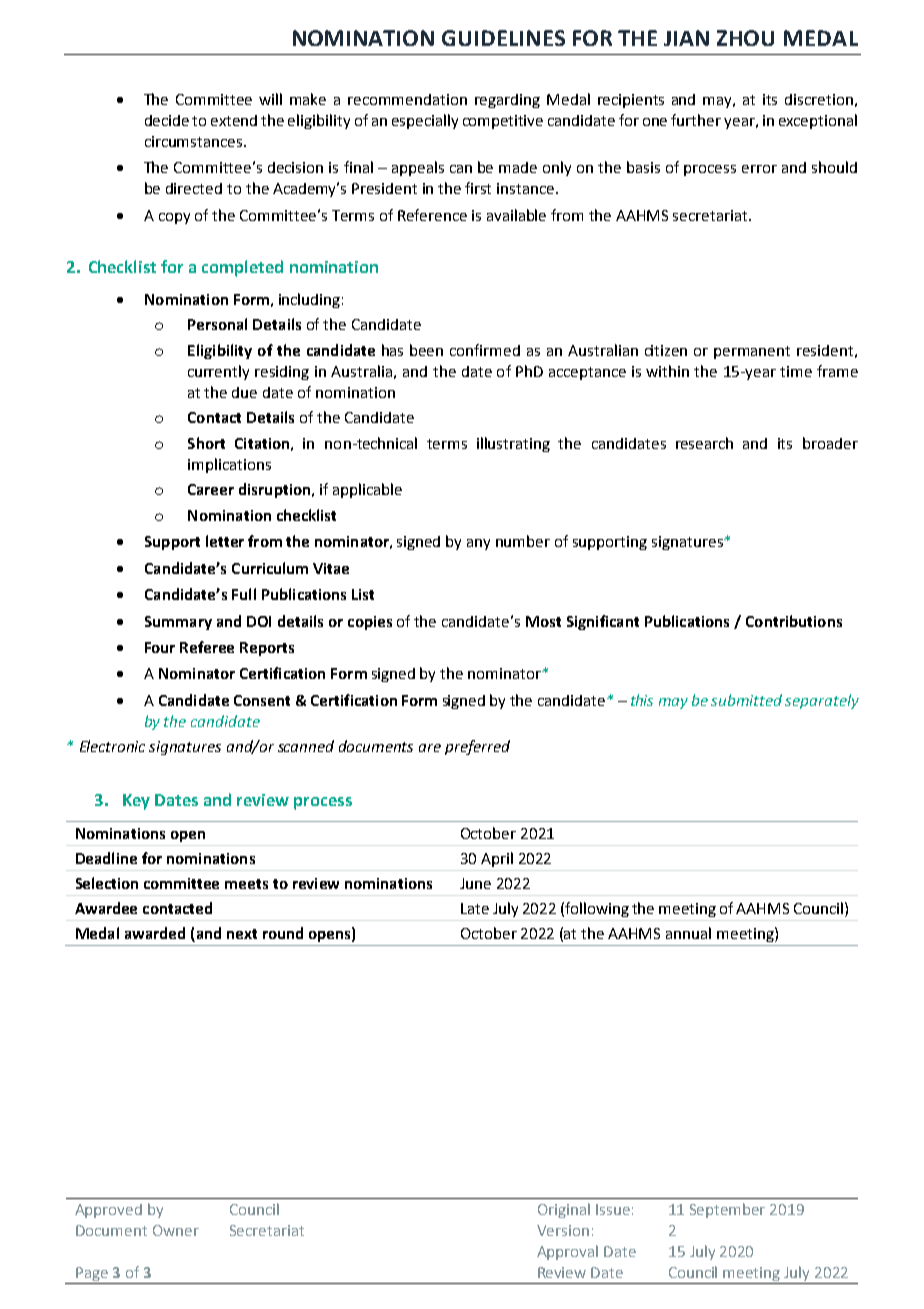  Describe the element at coordinates (475, 908) in the document. I see `Late` at that location.
